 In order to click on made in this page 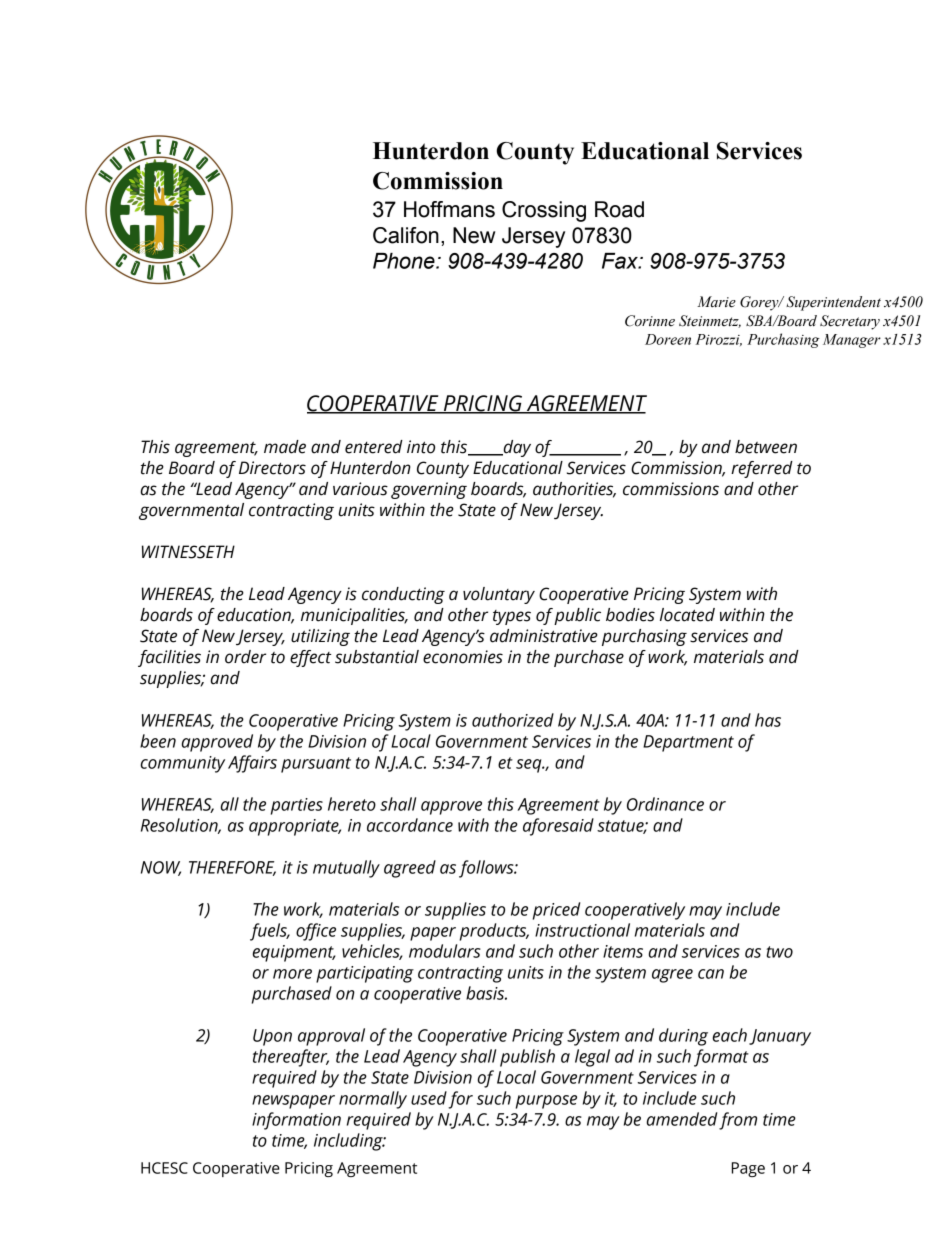, I will do `click(285, 447)`.
